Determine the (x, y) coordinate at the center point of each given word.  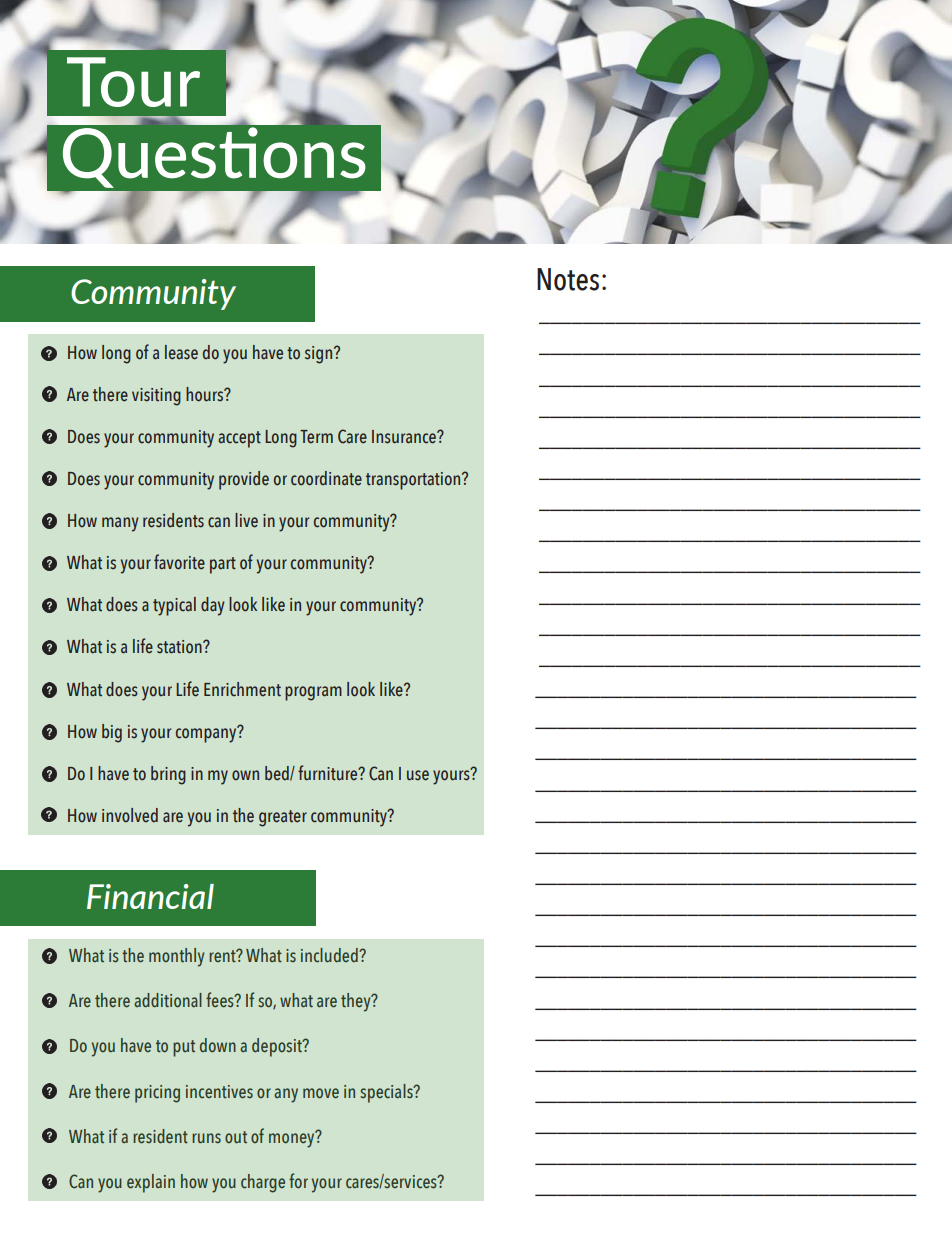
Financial (150, 896)
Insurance (405, 437)
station (180, 647)
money (293, 1139)
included (330, 955)
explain (151, 1183)
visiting (156, 397)
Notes (568, 279)
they (357, 1002)
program (313, 693)
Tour (133, 82)
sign (320, 355)
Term (316, 436)
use (418, 775)
